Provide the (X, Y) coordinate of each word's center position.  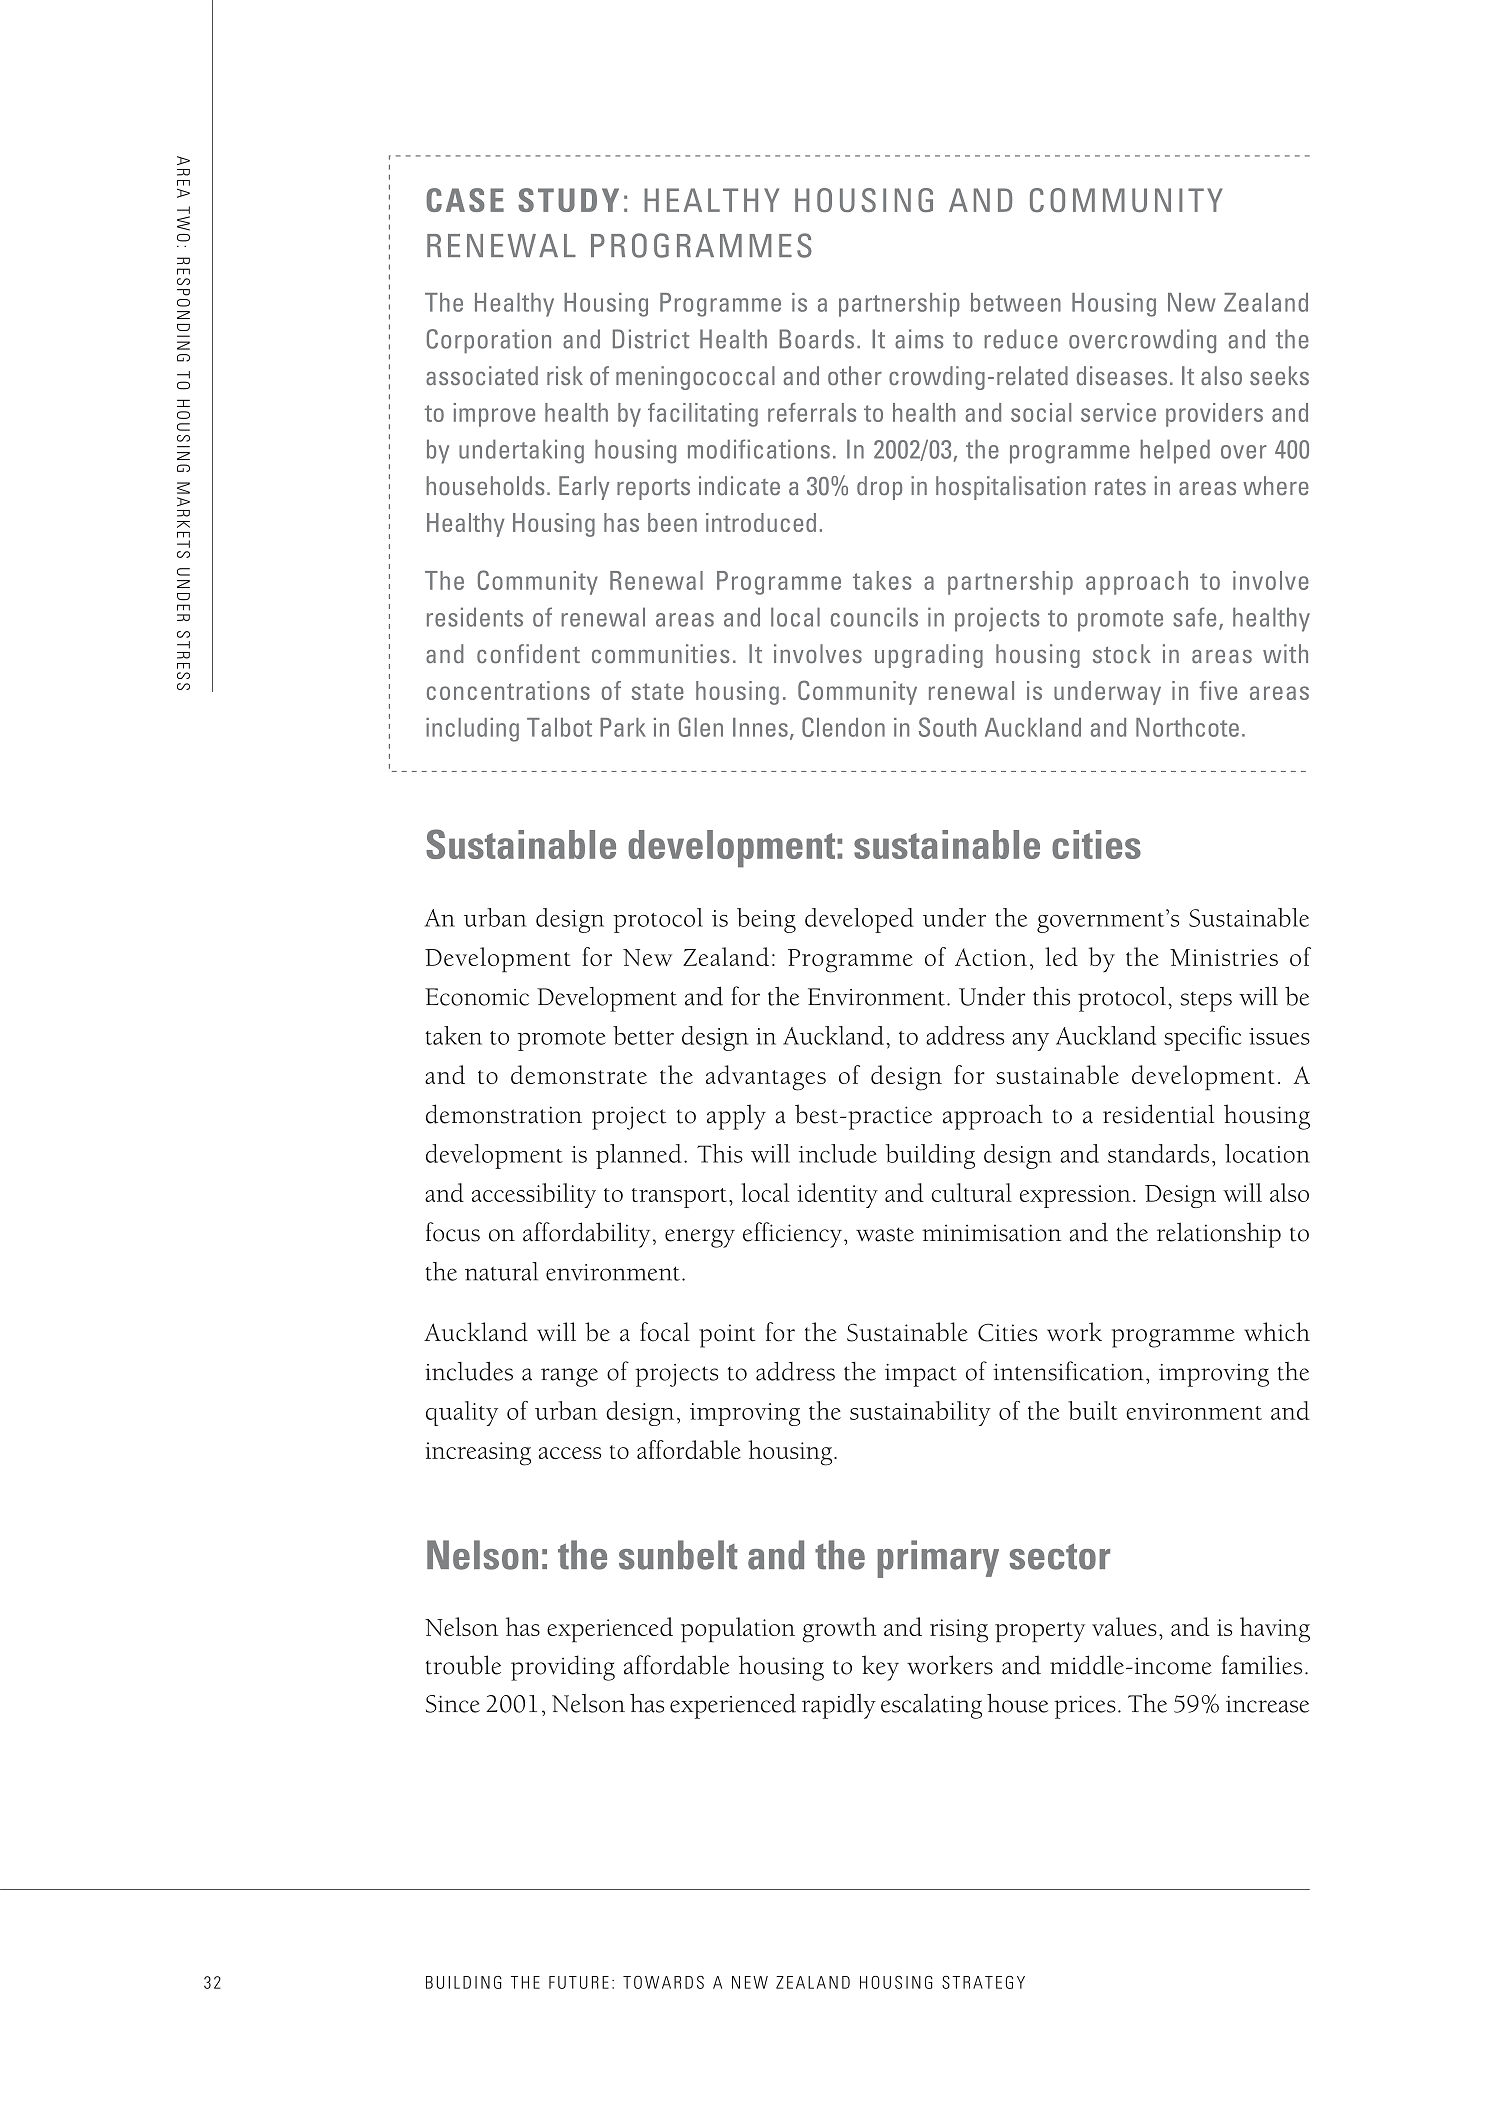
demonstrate (579, 1074)
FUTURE (579, 1982)
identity (837, 1195)
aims (919, 339)
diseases (1122, 375)
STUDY (568, 200)
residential (1158, 1114)
